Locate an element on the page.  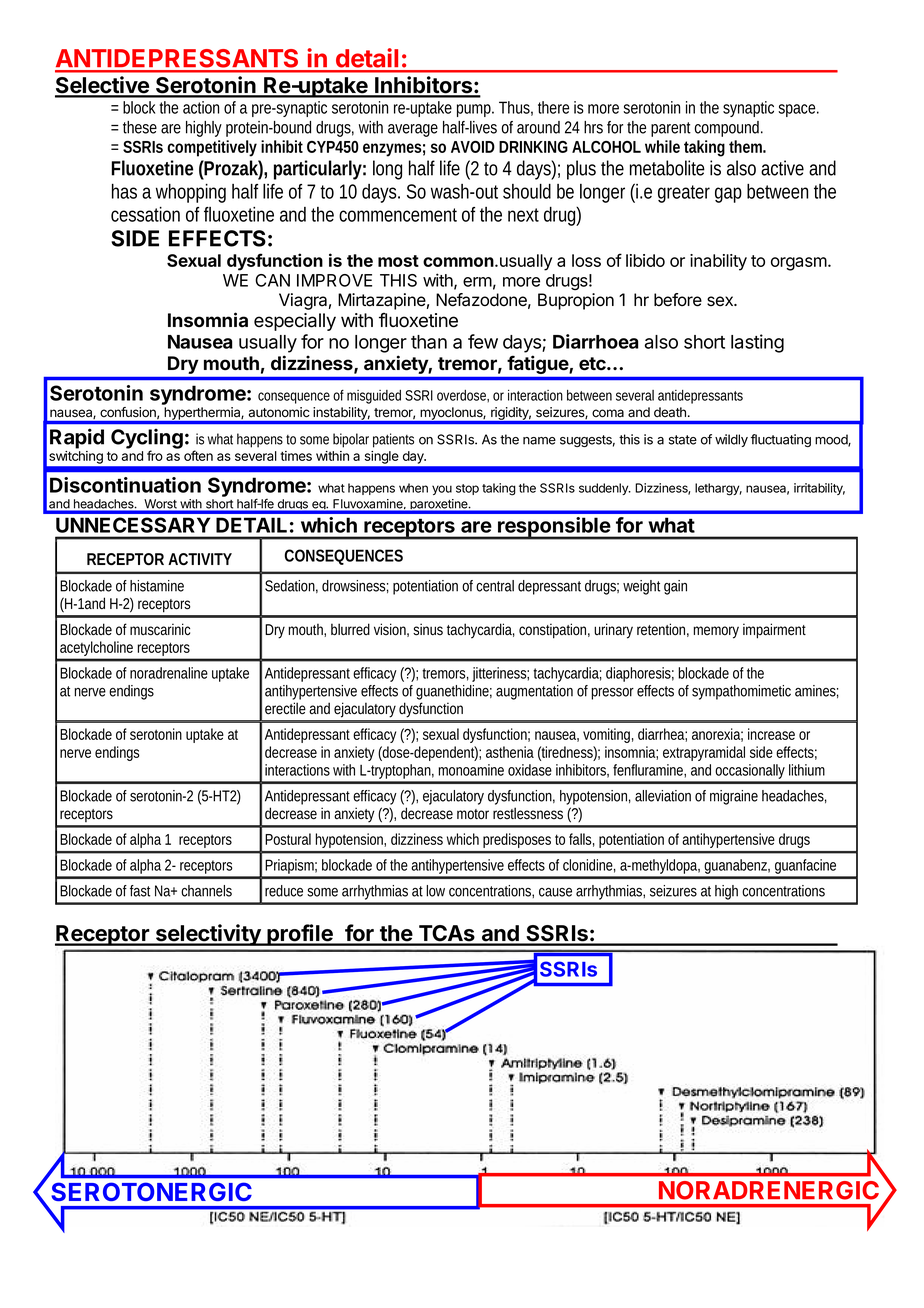
sinus is located at coordinates (428, 629).
